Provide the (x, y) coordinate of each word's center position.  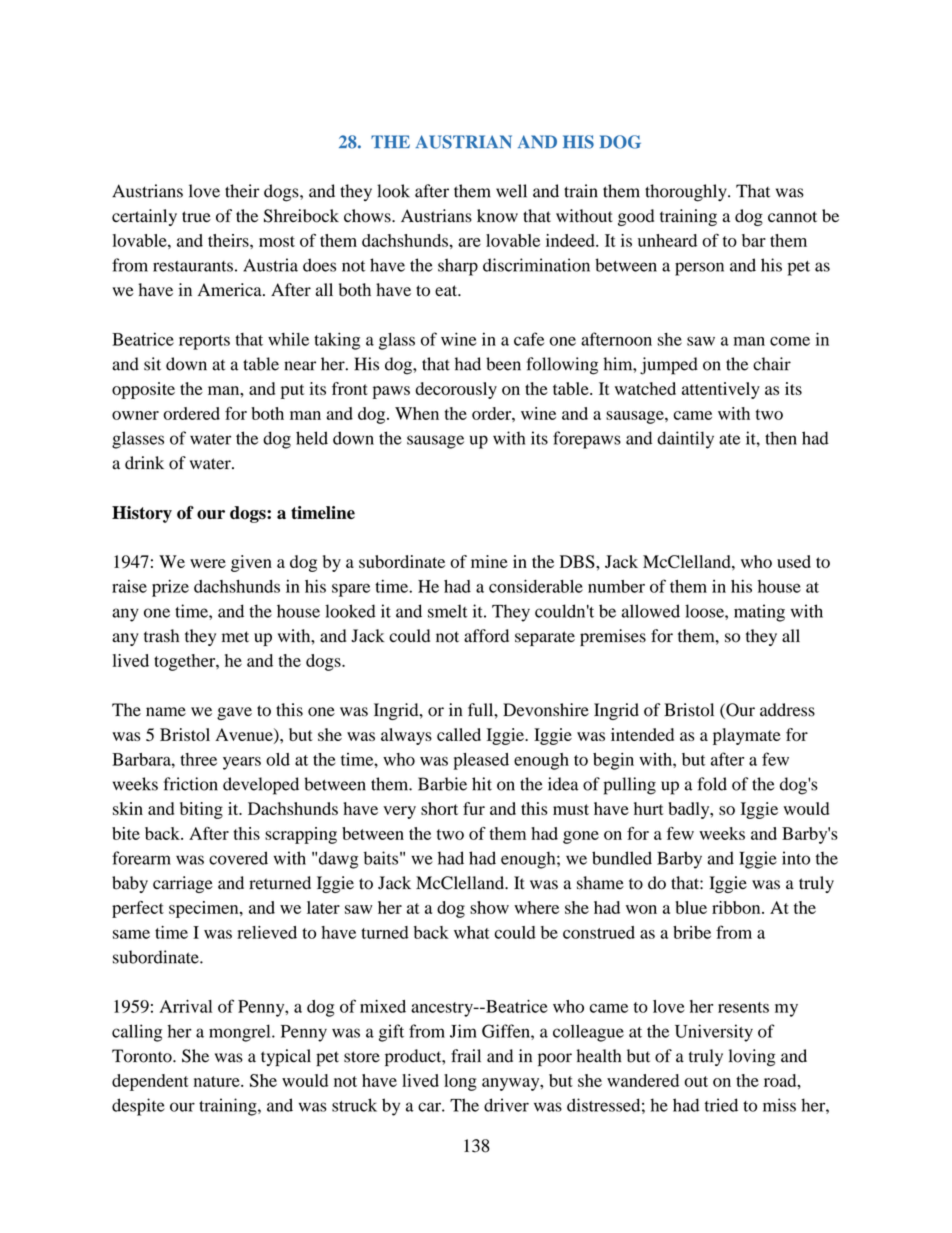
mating (759, 613)
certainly (144, 217)
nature (218, 1081)
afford (486, 636)
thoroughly (687, 193)
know (497, 216)
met (235, 636)
